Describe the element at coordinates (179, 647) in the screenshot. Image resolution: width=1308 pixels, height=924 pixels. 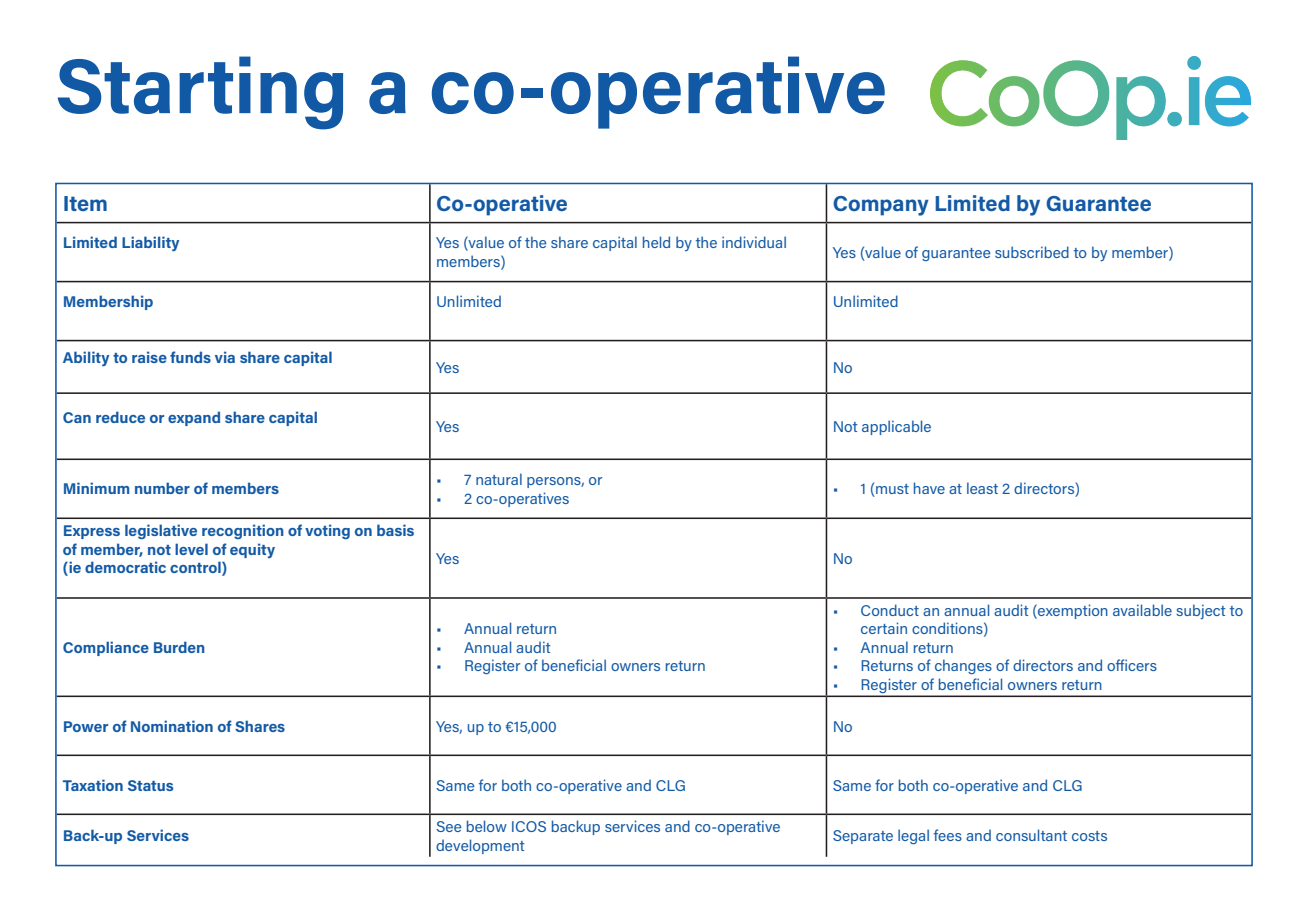
I see `Burden` at that location.
